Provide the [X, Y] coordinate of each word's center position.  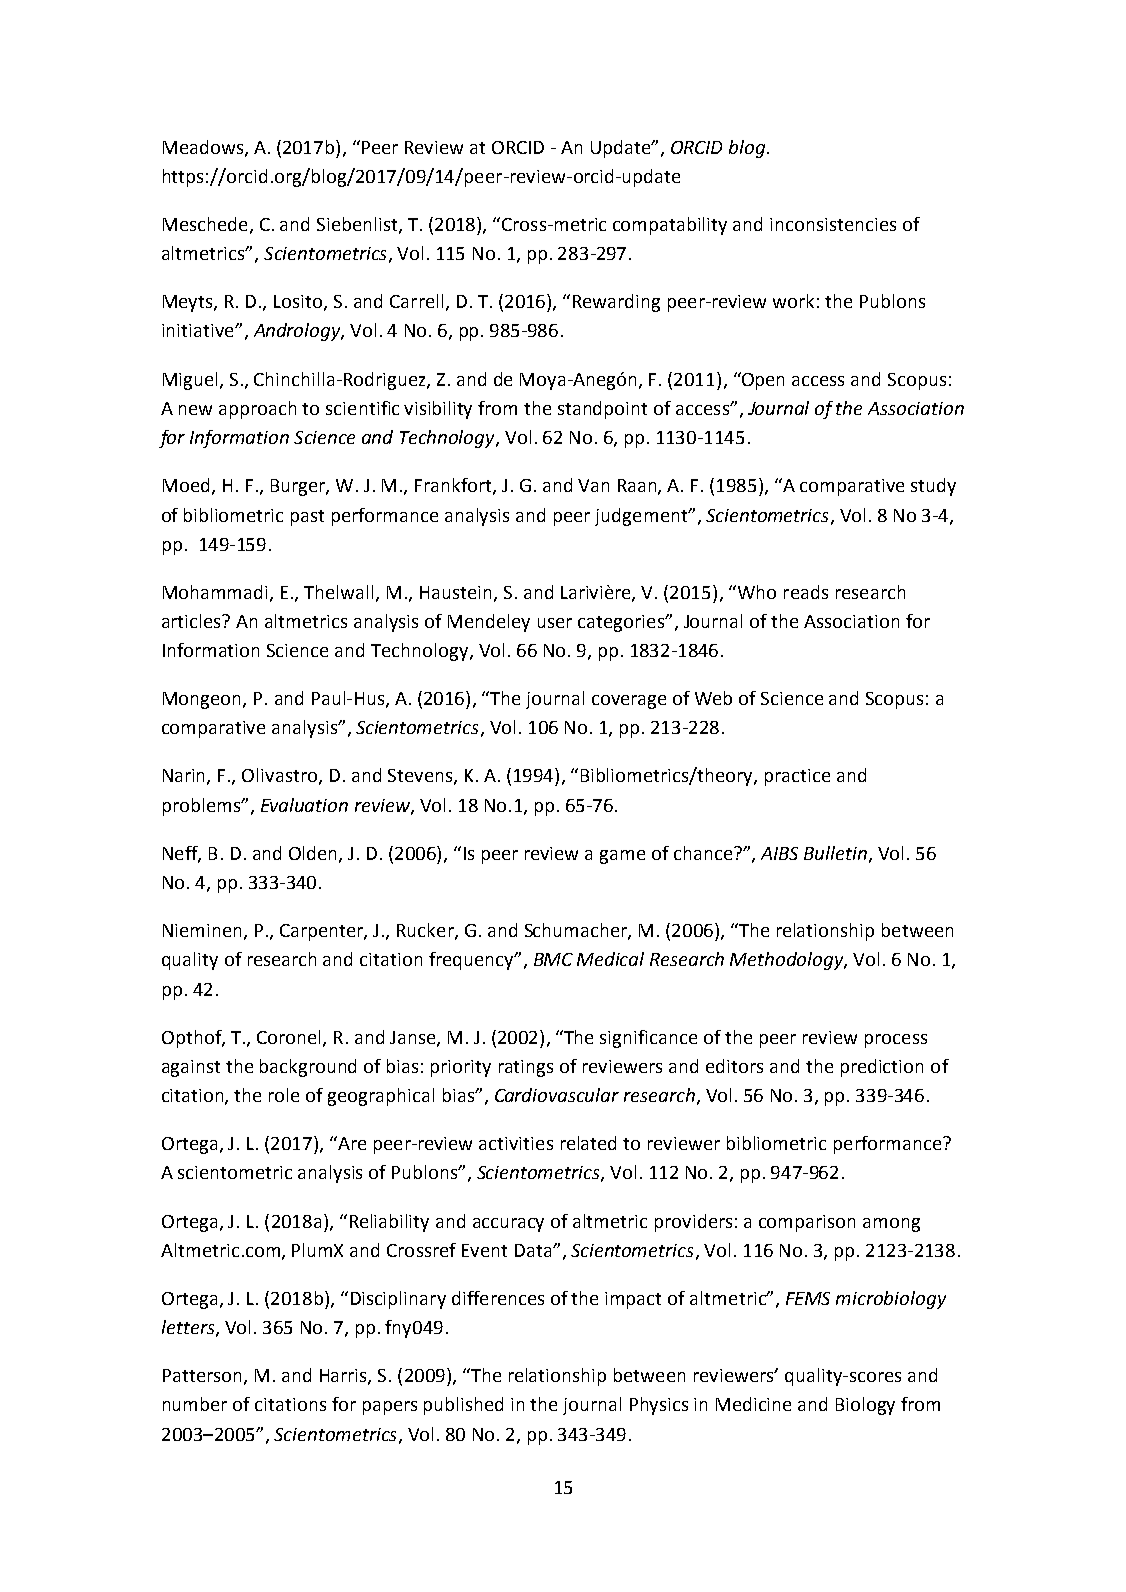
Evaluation [304, 805]
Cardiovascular [557, 1095]
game [622, 857]
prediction [882, 1068]
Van [593, 485]
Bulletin [835, 853]
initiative [199, 330]
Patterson [202, 1375]
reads [806, 592]
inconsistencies [833, 224]
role [284, 1095]
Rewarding [616, 303]
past [307, 518]
